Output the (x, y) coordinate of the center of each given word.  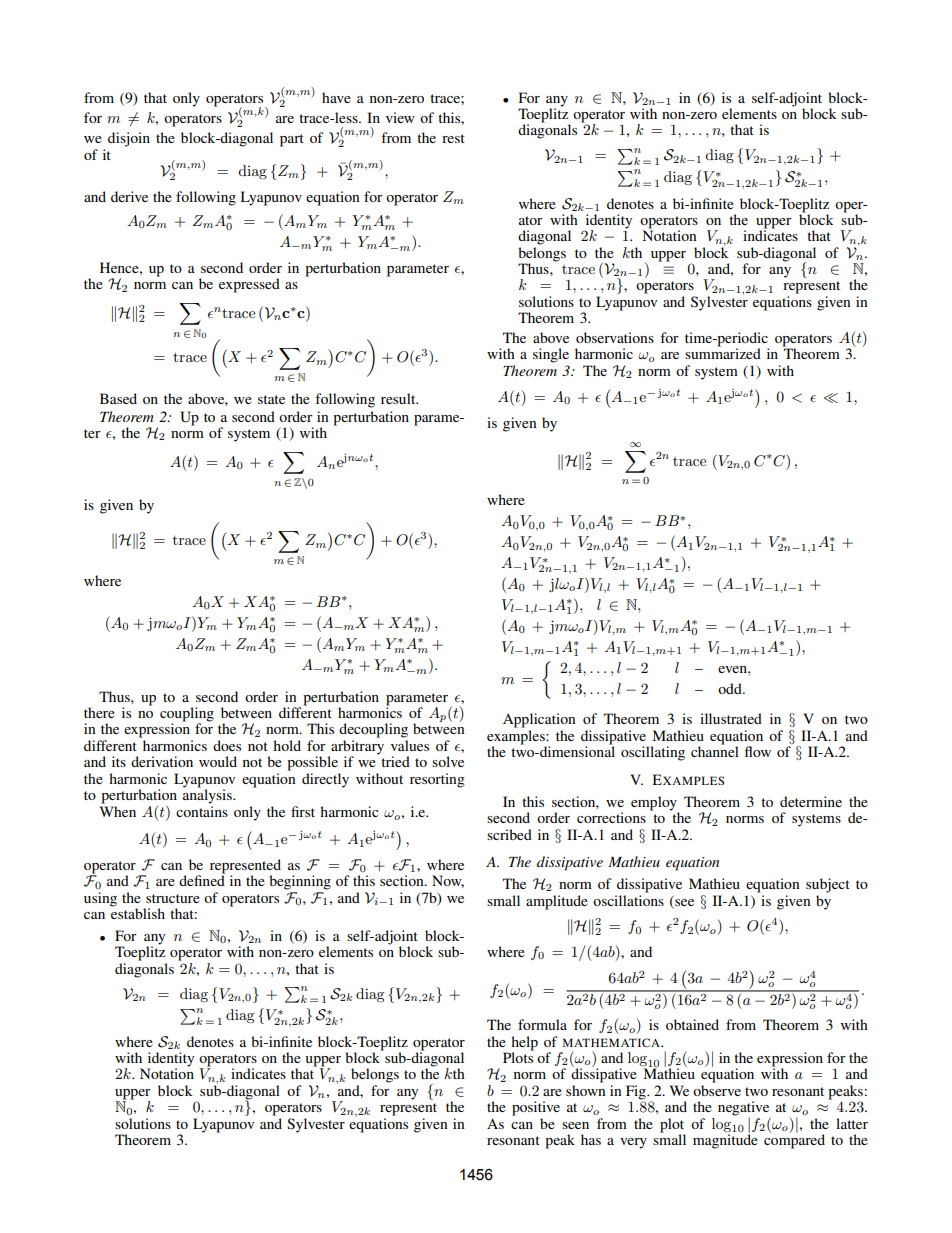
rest (453, 138)
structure (173, 898)
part (292, 140)
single (551, 355)
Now (448, 881)
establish (138, 912)
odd (731, 688)
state (271, 399)
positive (536, 1108)
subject (828, 885)
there (99, 712)
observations (615, 337)
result (399, 398)
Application (539, 720)
